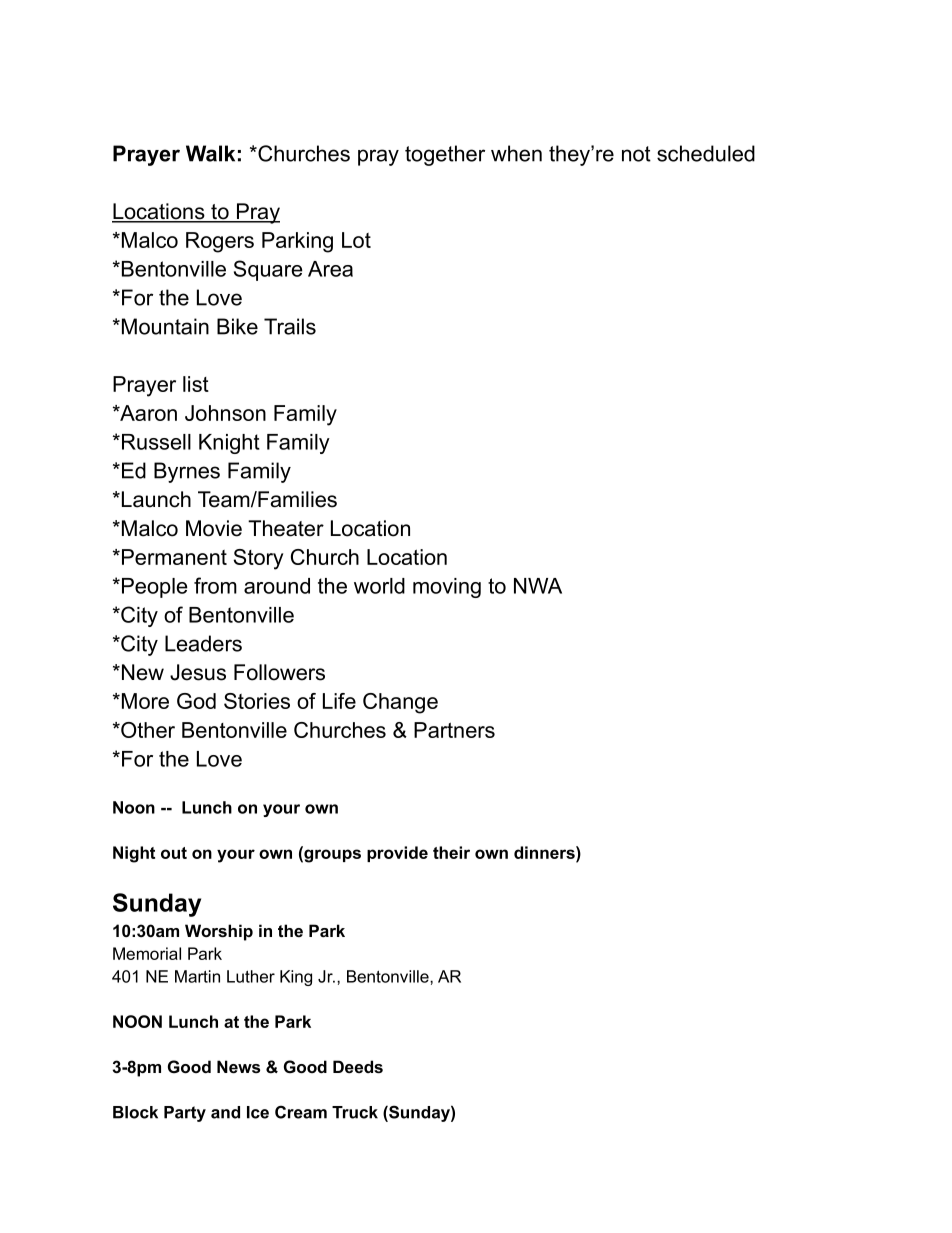  I want to click on Walk, so click(210, 153).
